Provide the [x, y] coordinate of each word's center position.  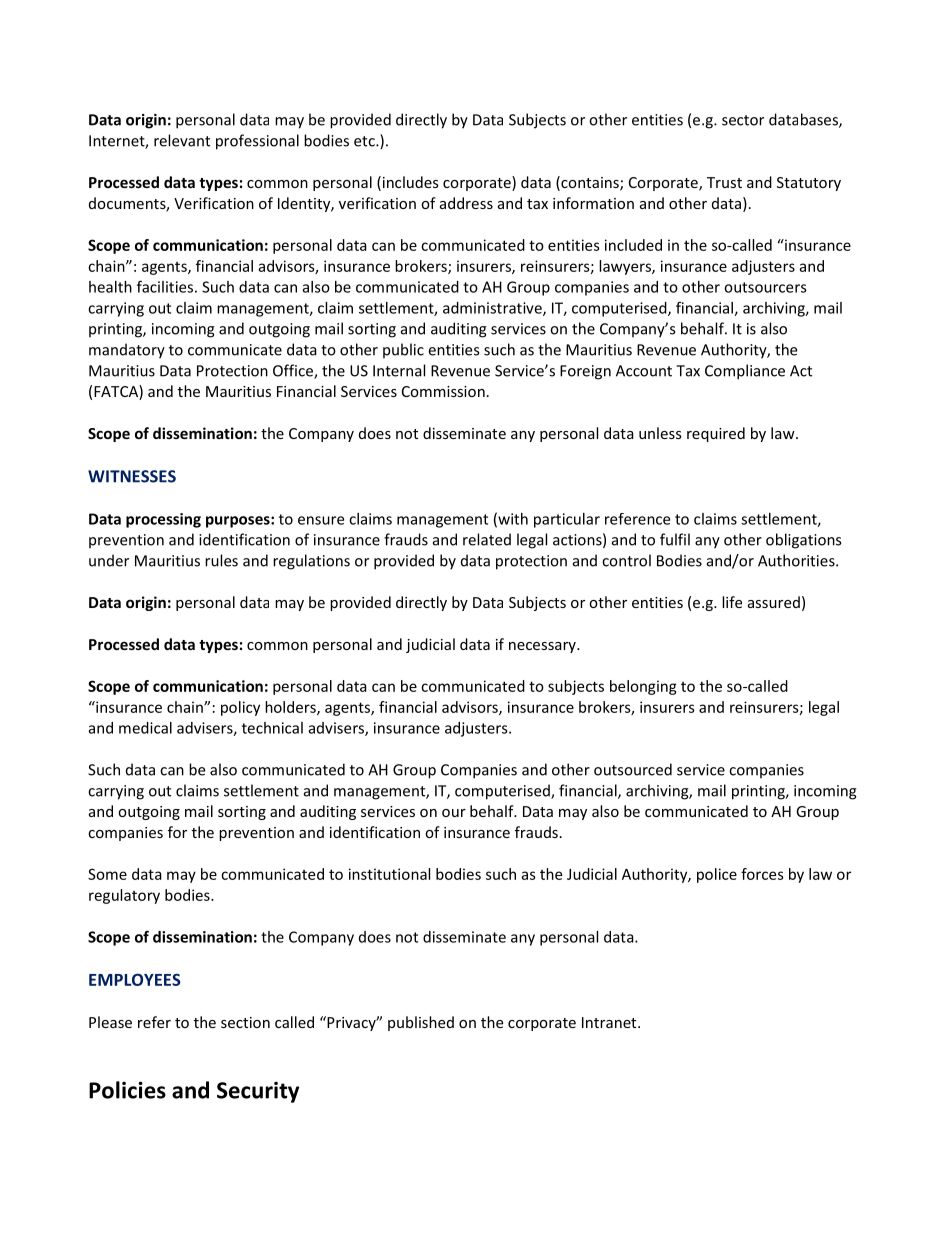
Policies [127, 1090]
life [732, 602]
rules [221, 560]
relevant [182, 140]
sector [743, 120]
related [487, 539]
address [466, 203]
